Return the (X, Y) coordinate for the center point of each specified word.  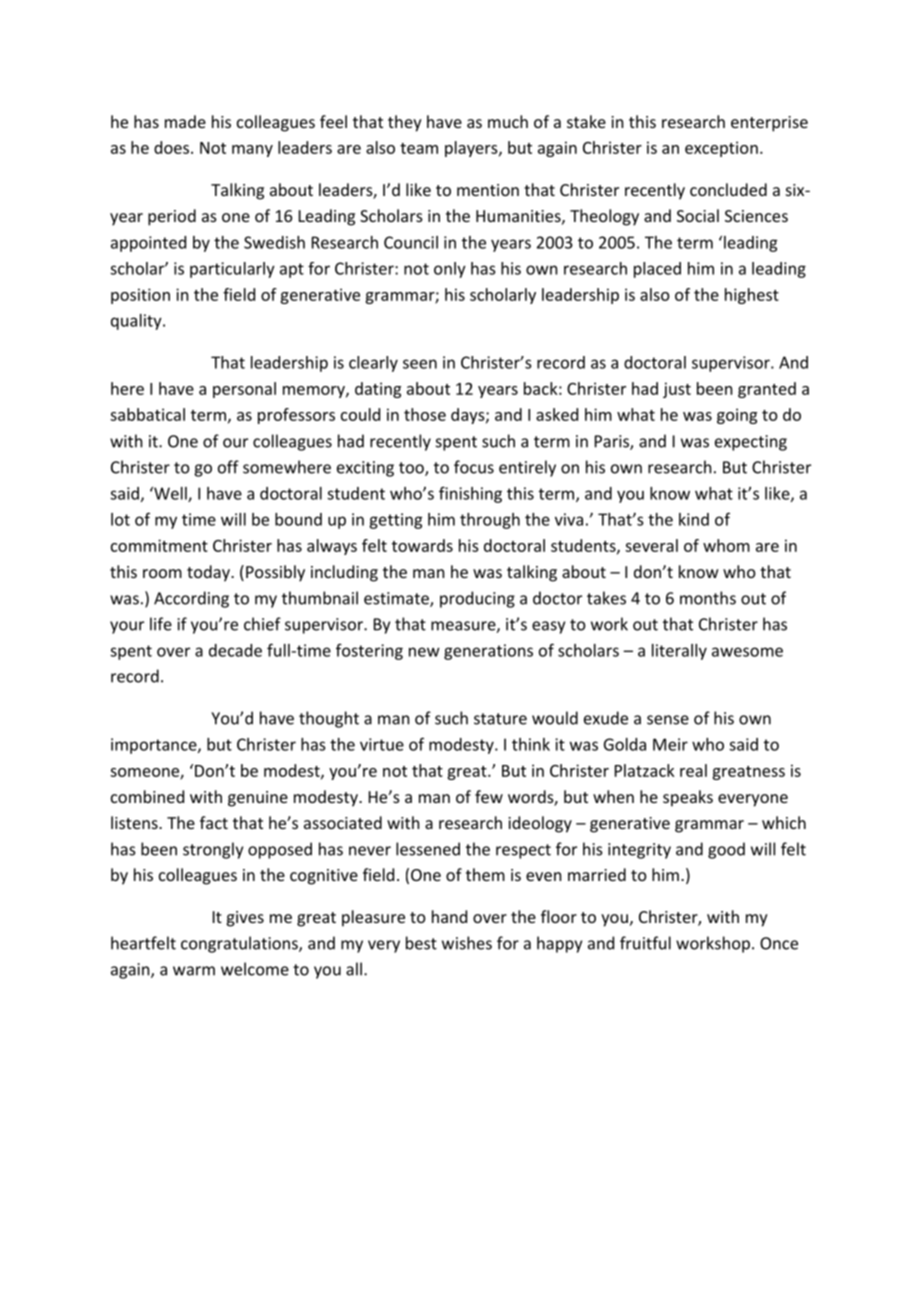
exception (721, 149)
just (677, 390)
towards (422, 545)
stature (500, 719)
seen (420, 364)
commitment (159, 545)
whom (726, 545)
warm (194, 971)
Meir (670, 744)
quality (137, 322)
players (472, 149)
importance (155, 746)
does (173, 147)
